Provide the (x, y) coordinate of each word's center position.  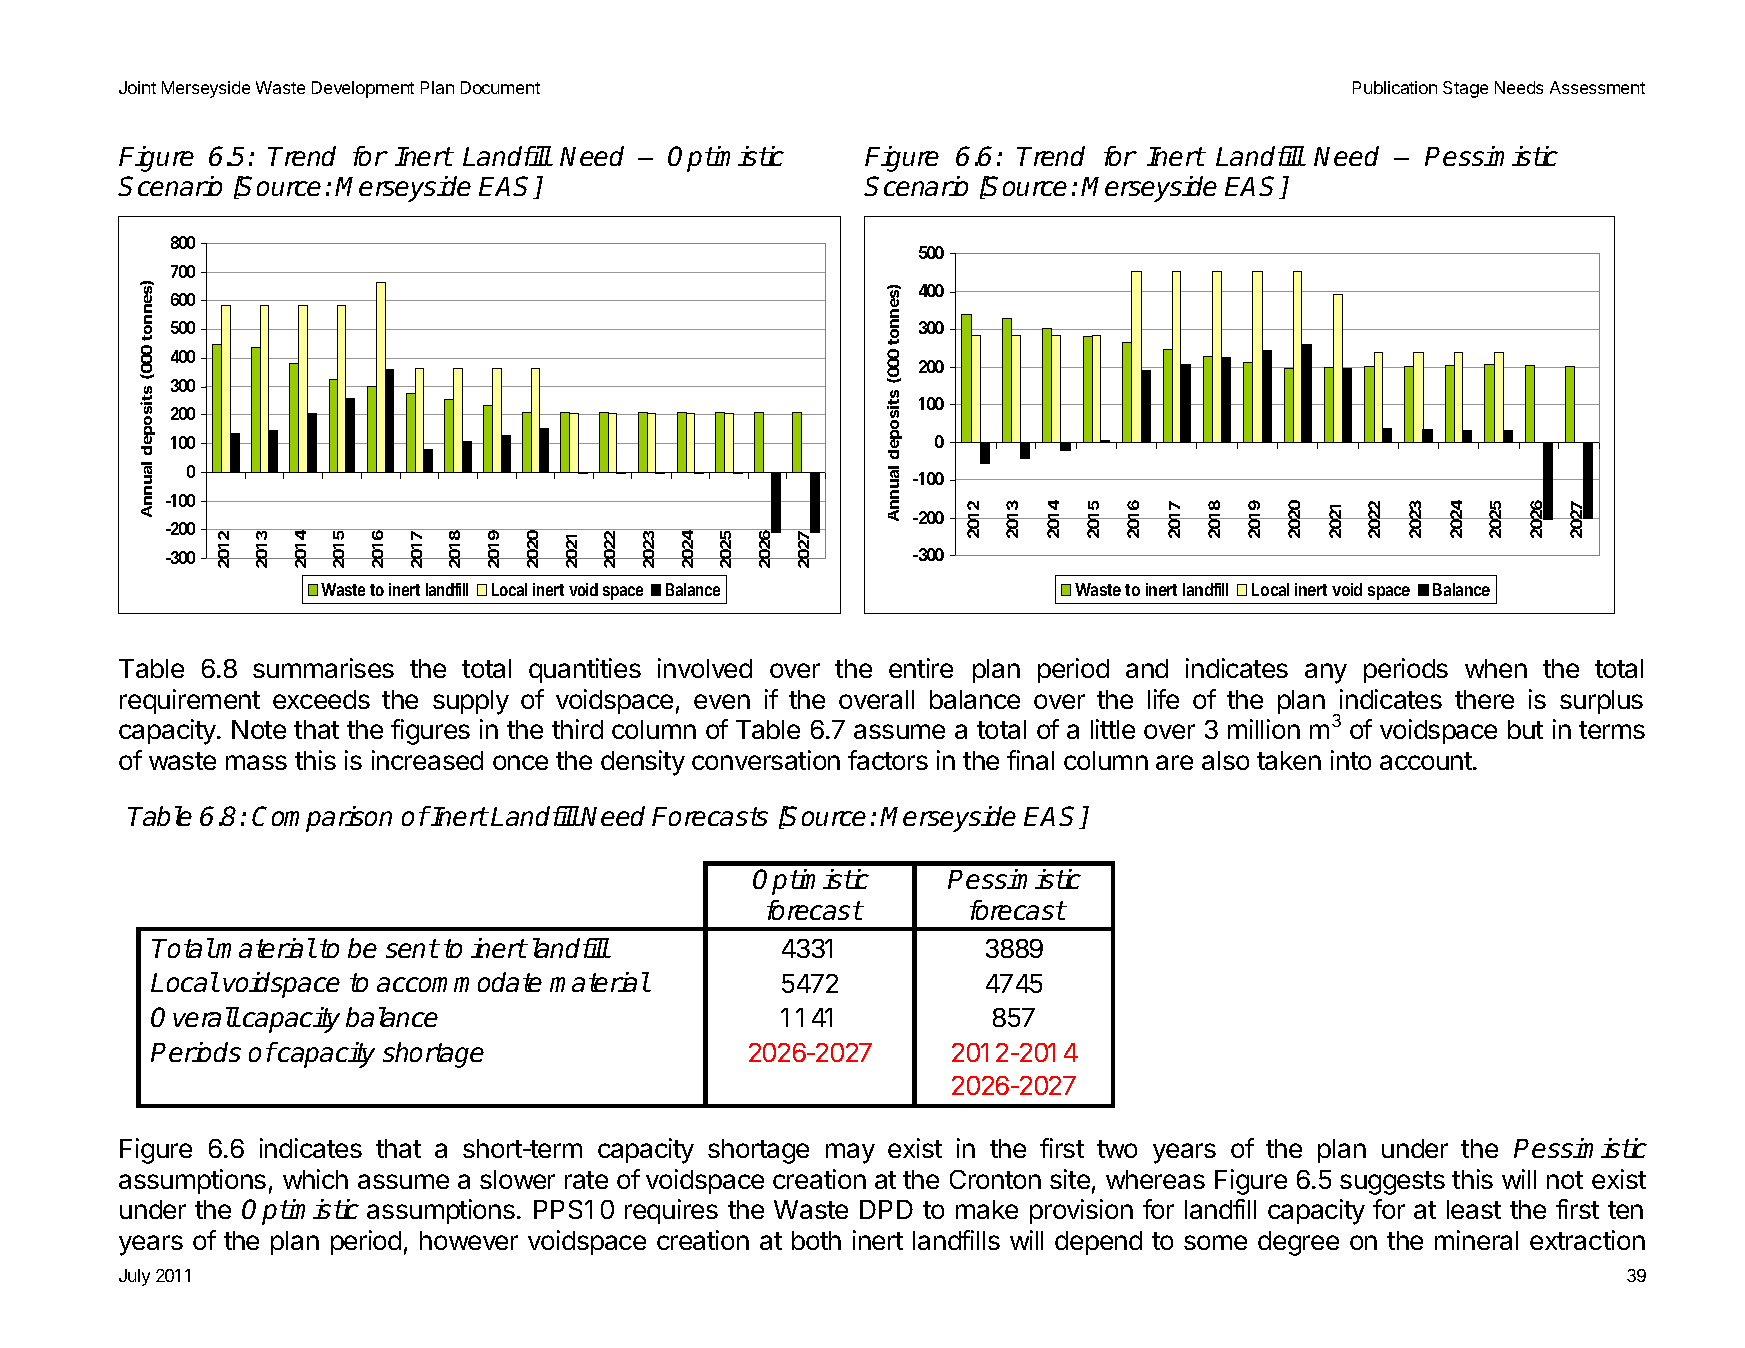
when (1496, 668)
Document (500, 87)
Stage (1465, 89)
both (816, 1240)
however (469, 1240)
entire (921, 668)
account (1427, 761)
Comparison (322, 819)
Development (363, 89)
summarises (323, 668)
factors (888, 760)
